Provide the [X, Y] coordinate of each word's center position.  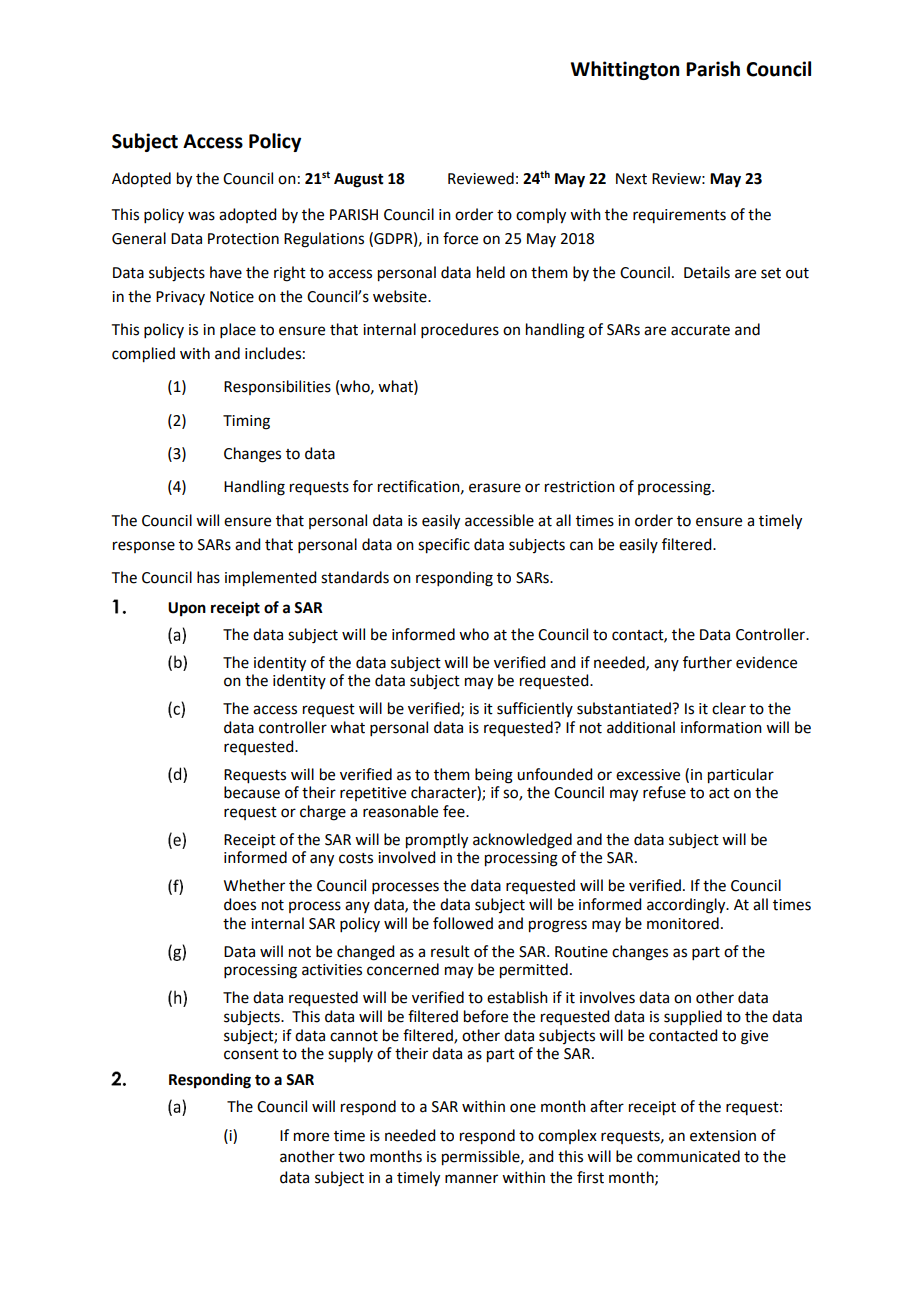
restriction [580, 487]
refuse [664, 792]
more [311, 1137]
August [359, 180]
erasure [495, 488]
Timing [246, 422]
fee [455, 811]
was [201, 216]
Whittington [625, 70]
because [252, 792]
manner [471, 1179]
